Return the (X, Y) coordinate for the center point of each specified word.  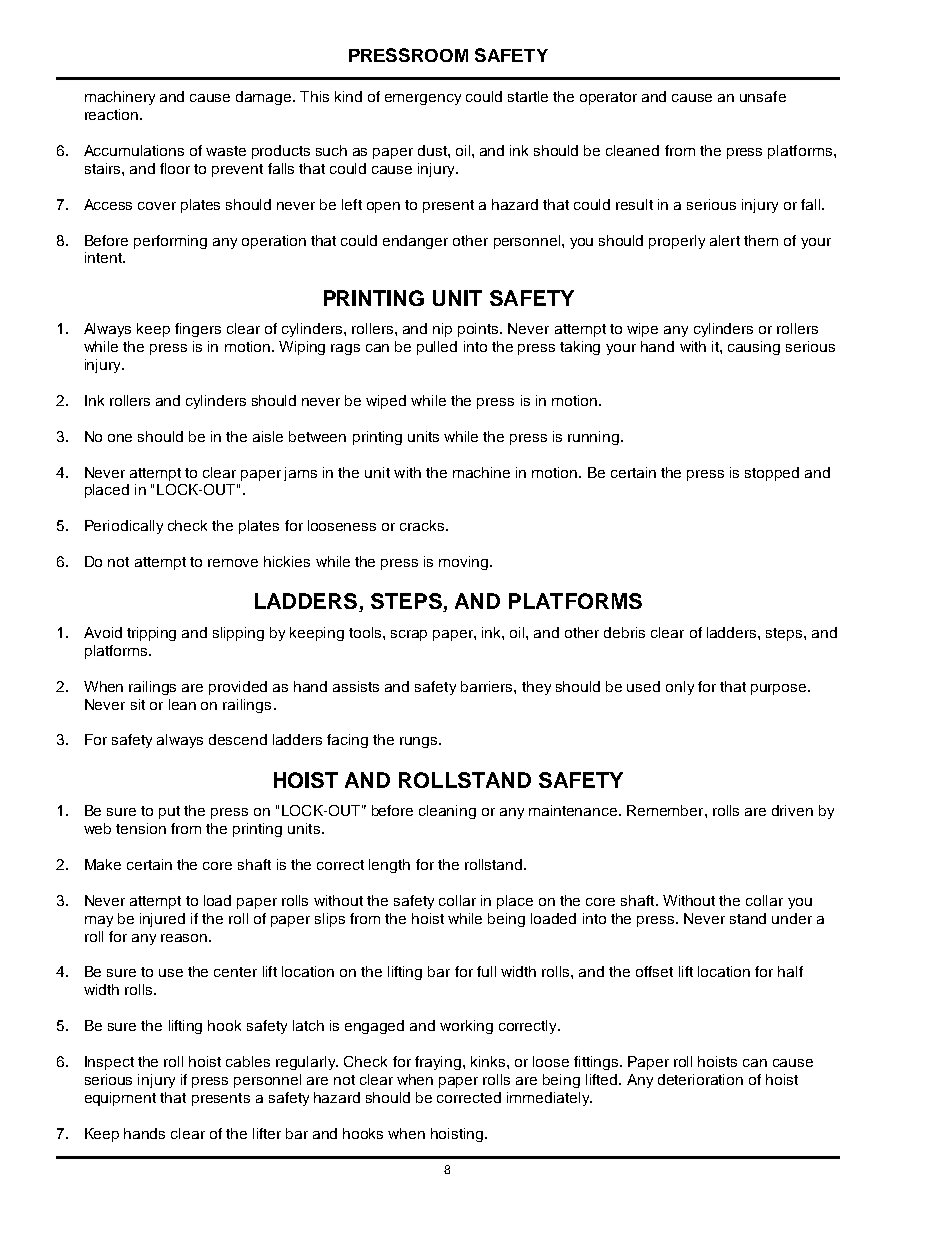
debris (624, 632)
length (389, 866)
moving (465, 563)
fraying (438, 1063)
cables (248, 1061)
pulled (437, 348)
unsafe (763, 96)
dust (433, 150)
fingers (198, 330)
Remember (666, 810)
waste (226, 151)
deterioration (700, 1079)
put (169, 812)
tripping (151, 634)
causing (754, 348)
